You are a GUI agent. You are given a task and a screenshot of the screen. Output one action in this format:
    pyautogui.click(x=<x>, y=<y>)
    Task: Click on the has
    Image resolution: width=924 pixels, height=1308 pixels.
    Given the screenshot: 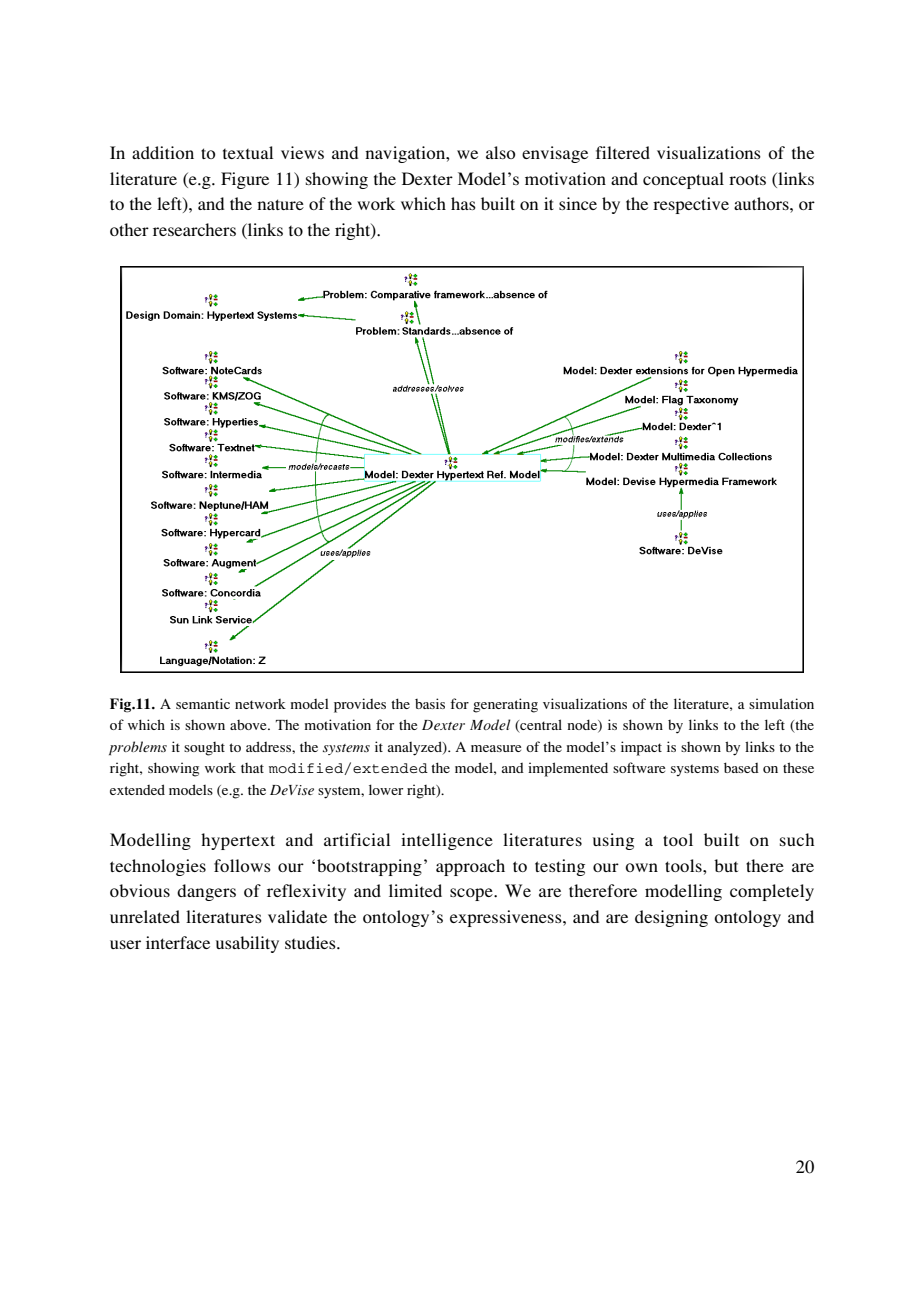 What is the action you would take?
    pyautogui.click(x=463, y=203)
